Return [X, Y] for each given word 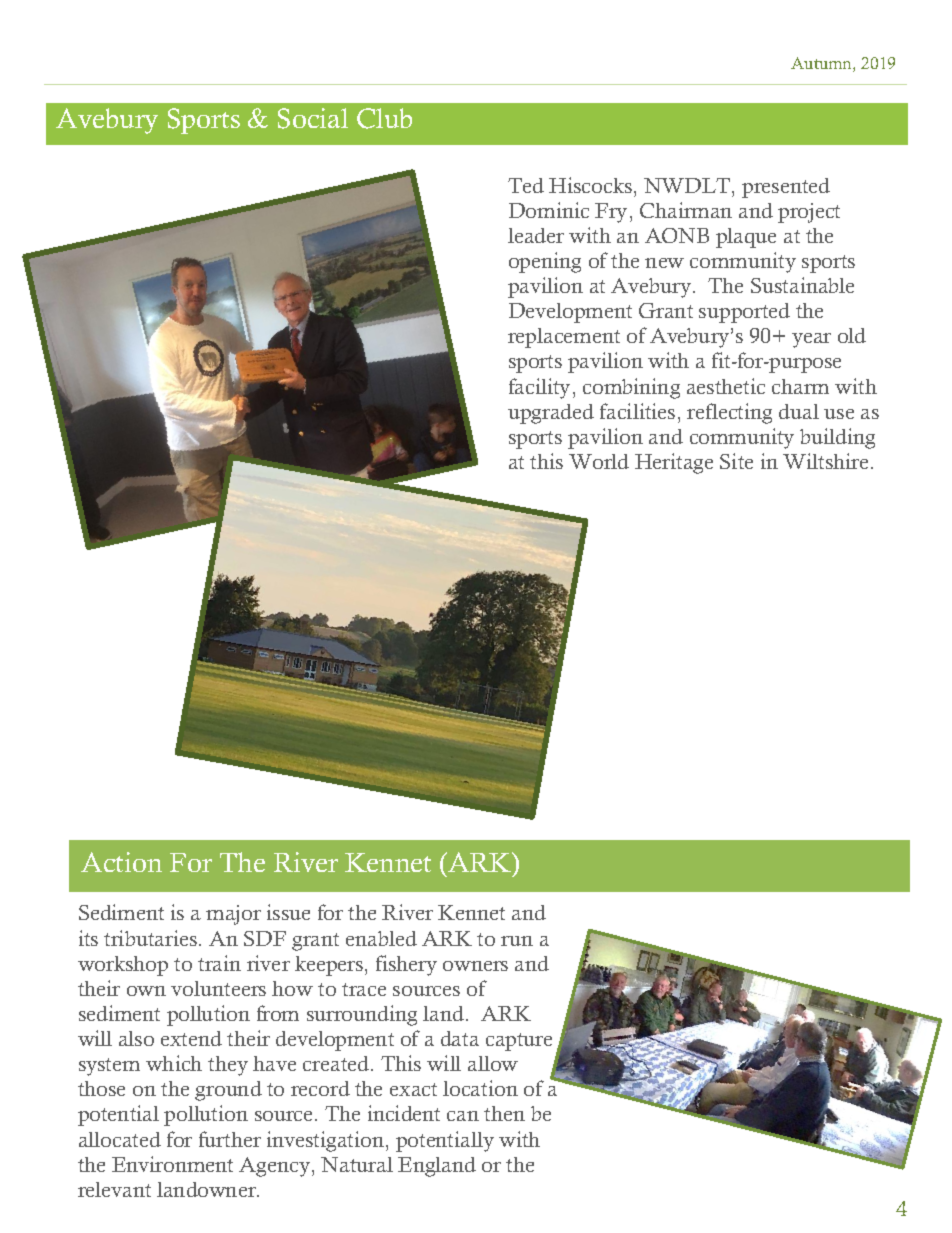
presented [786, 188]
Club [384, 118]
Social [313, 118]
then [504, 1113]
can [463, 1116]
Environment [172, 1164]
